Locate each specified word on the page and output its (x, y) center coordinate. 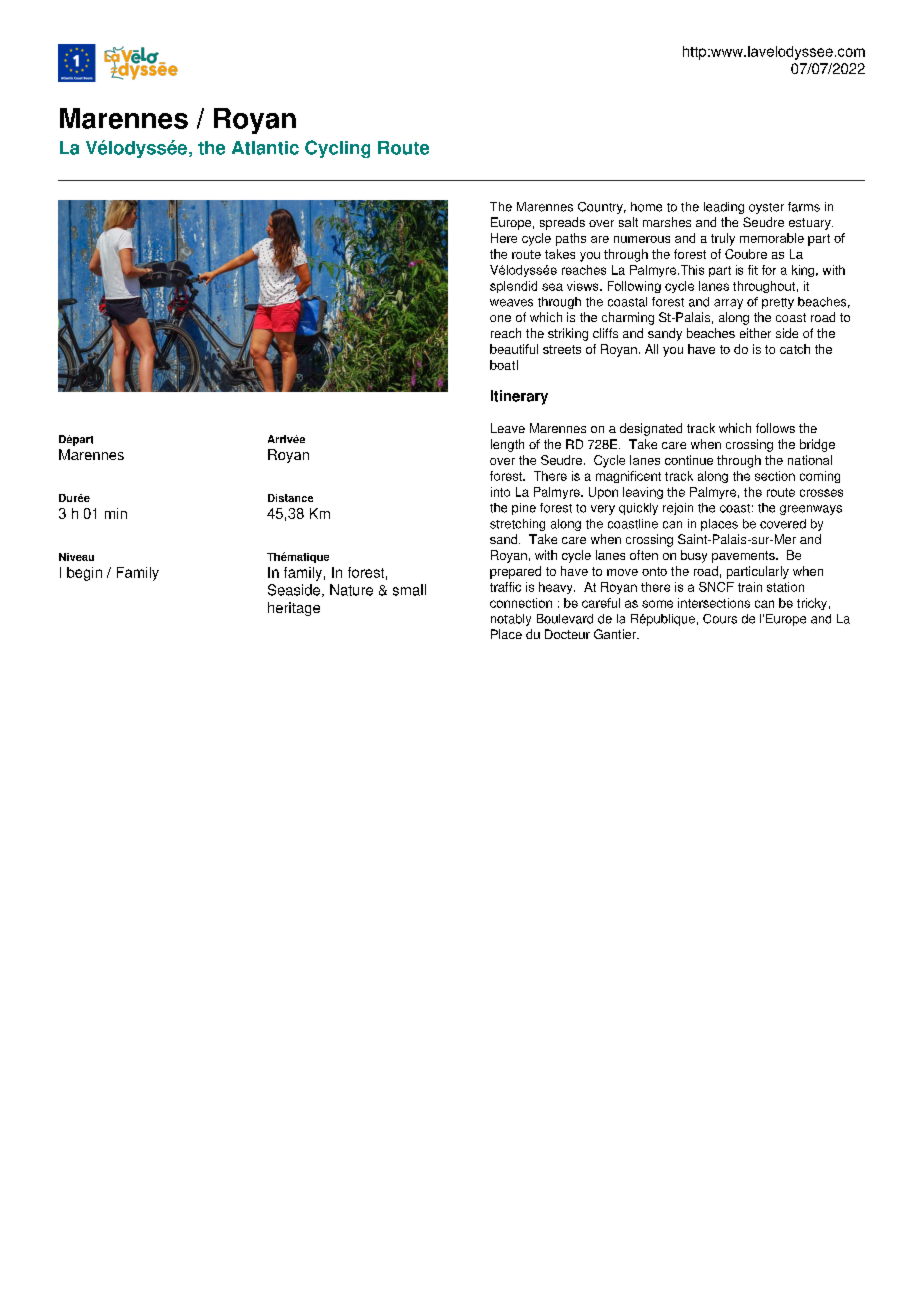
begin (84, 574)
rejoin (678, 509)
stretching (517, 525)
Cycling (337, 149)
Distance (290, 498)
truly (723, 239)
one (500, 318)
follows (775, 428)
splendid (513, 287)
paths (571, 239)
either (755, 333)
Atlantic (265, 148)
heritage (294, 609)
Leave (508, 428)
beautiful (514, 349)
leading (724, 208)
